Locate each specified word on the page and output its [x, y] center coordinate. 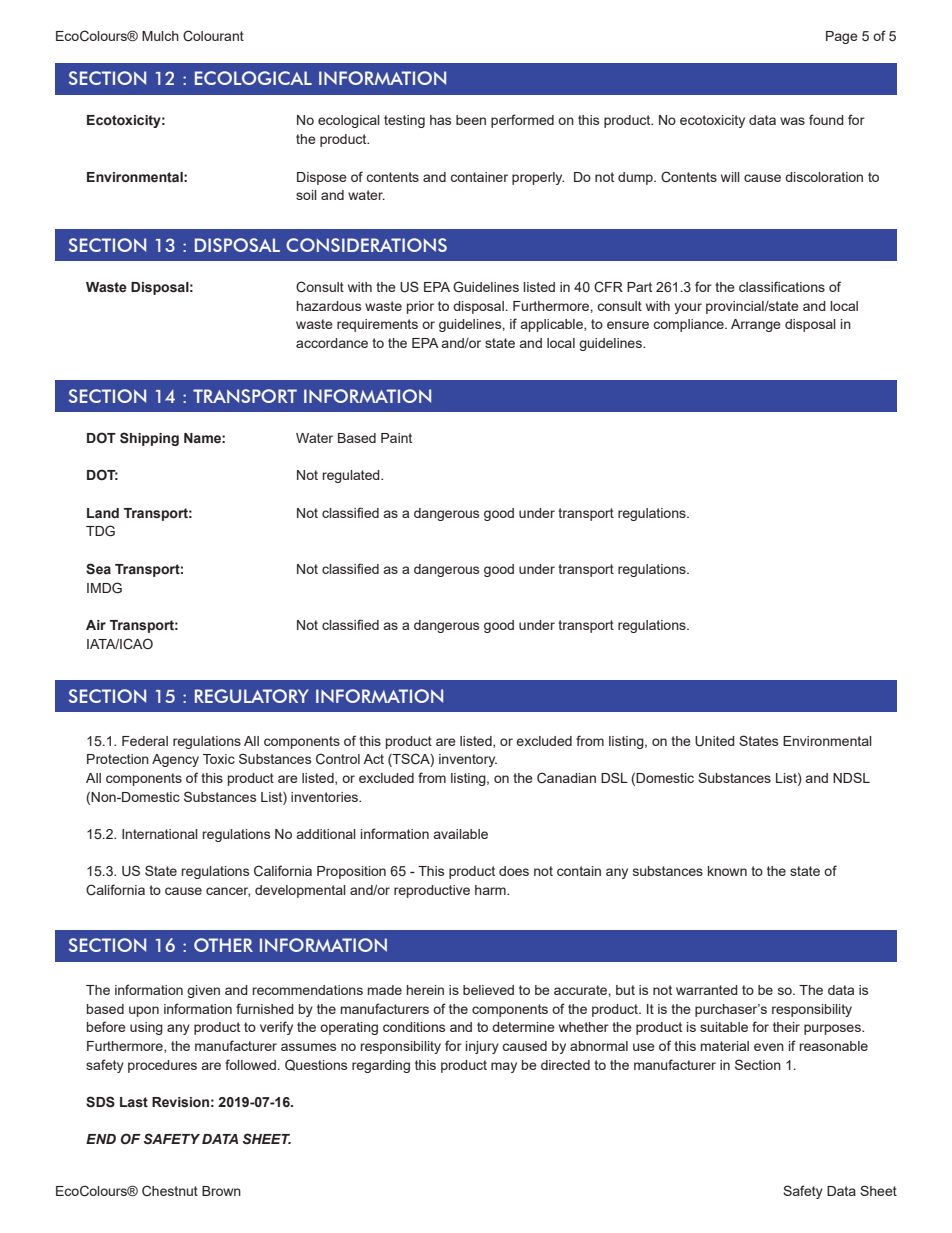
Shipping [149, 439]
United [715, 741]
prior [420, 307]
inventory [468, 760]
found [826, 119]
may [504, 1067]
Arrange [756, 325]
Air [96, 625]
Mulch [160, 36]
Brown [221, 1191]
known [727, 871]
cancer [228, 892]
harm [491, 890]
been [471, 120]
